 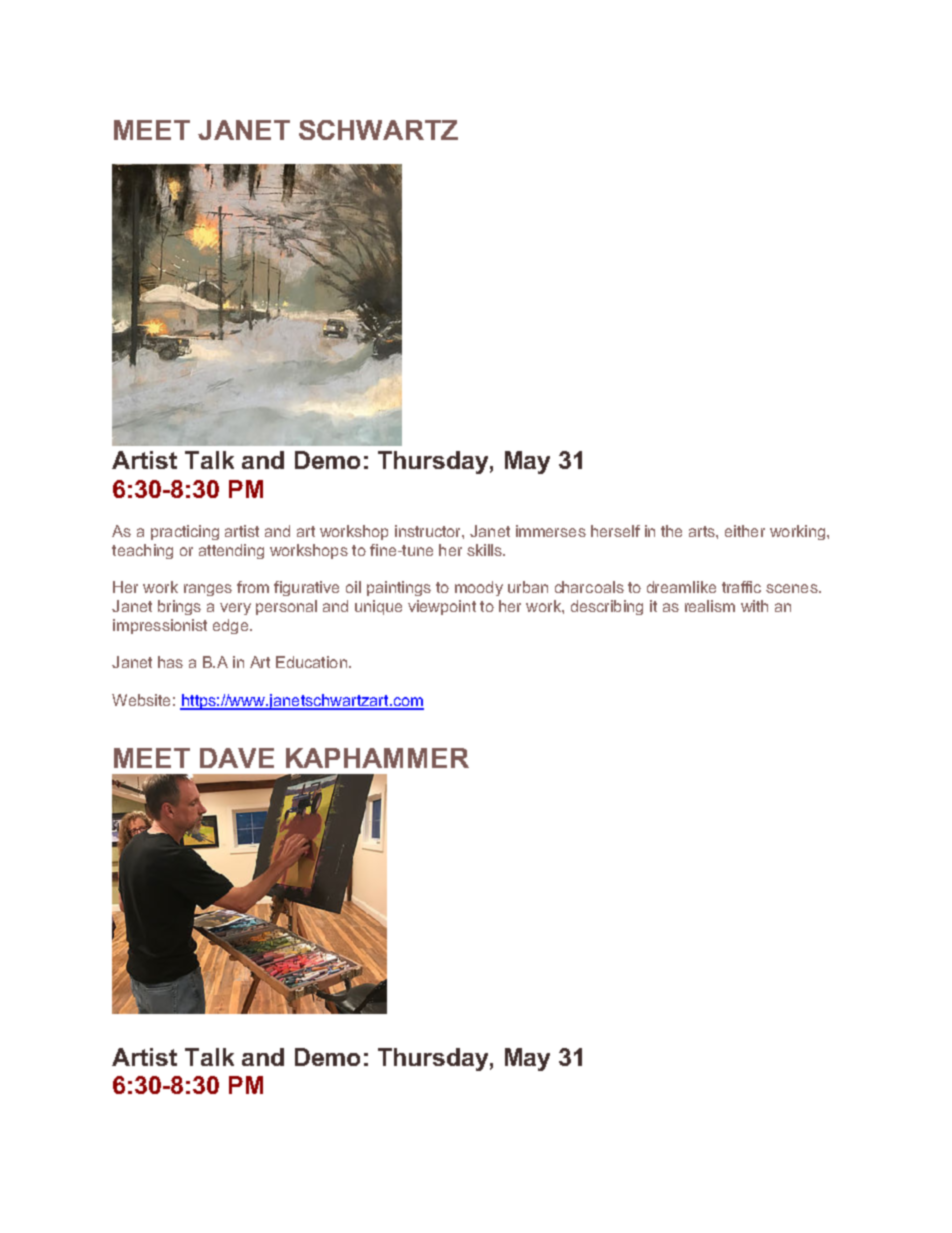 What do you see at coordinates (237, 758) in the page?
I see `DAVE` at bounding box center [237, 758].
